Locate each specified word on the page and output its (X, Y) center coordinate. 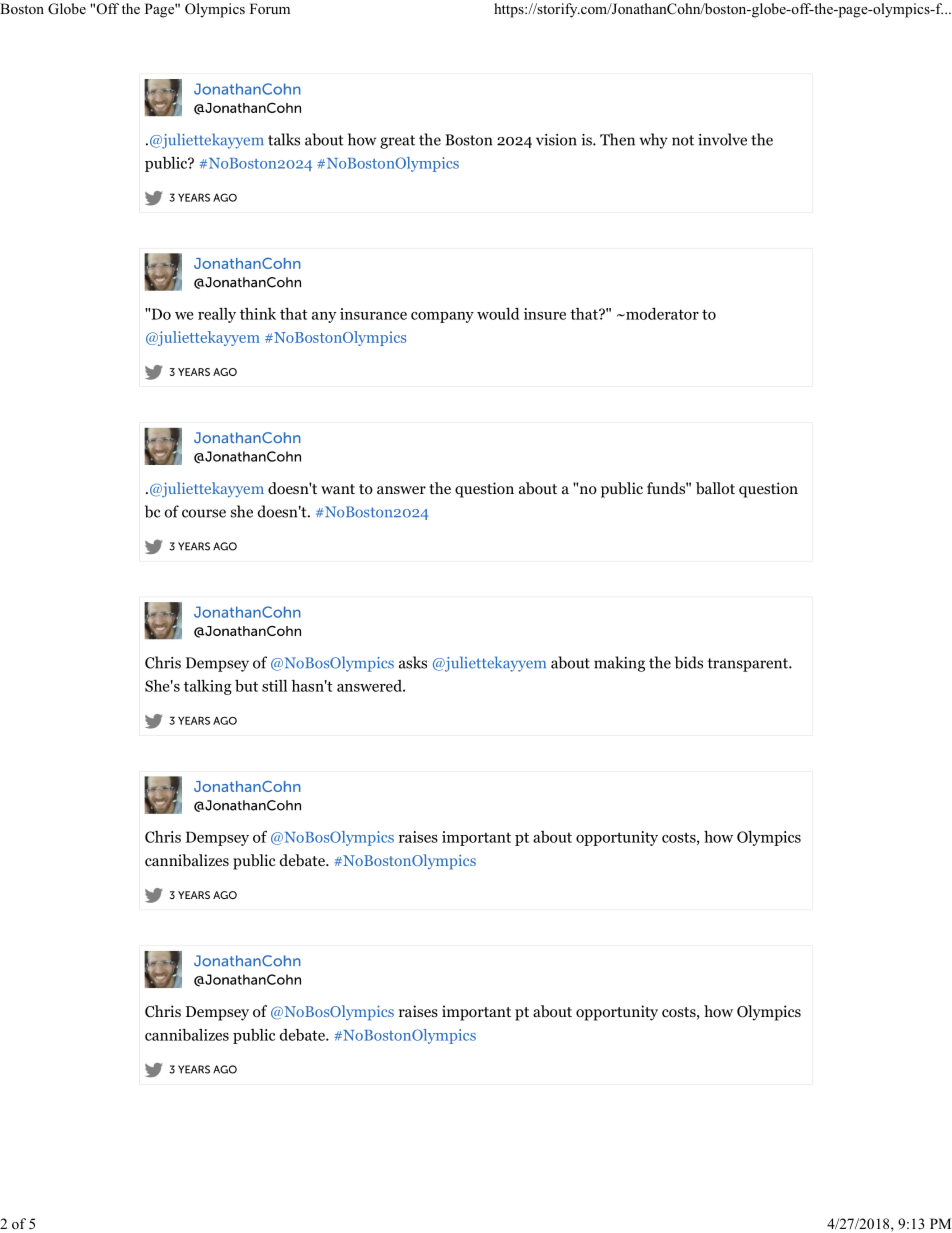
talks (284, 139)
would (498, 314)
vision (556, 140)
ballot (715, 488)
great (397, 142)
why (653, 141)
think (258, 314)
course (204, 513)
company (442, 317)
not (683, 140)
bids (689, 662)
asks (413, 662)
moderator (661, 314)
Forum (270, 8)
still (274, 686)
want (338, 489)
